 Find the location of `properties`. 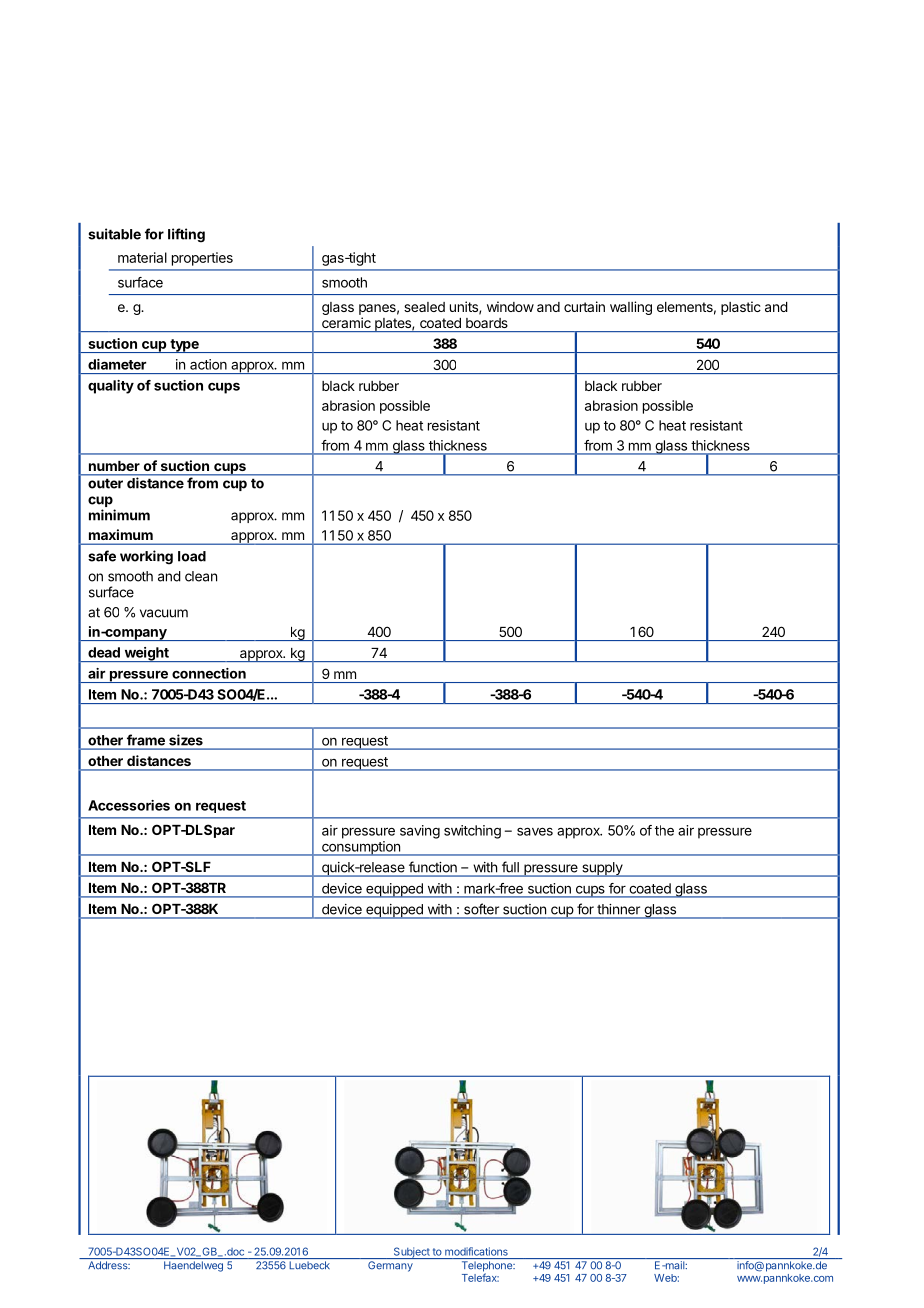

properties is located at coordinates (202, 259).
